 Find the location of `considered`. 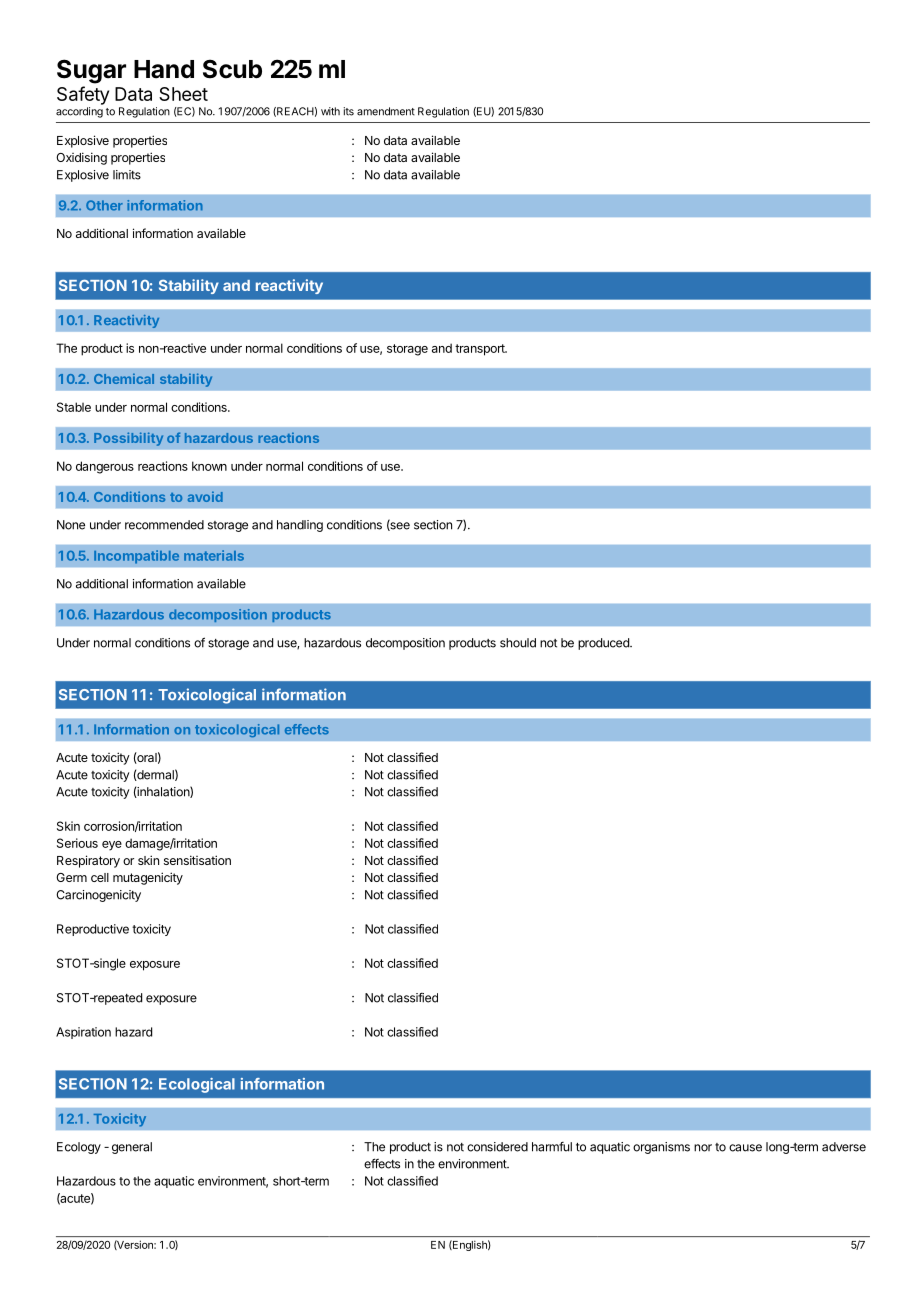

considered is located at coordinates (497, 1147).
